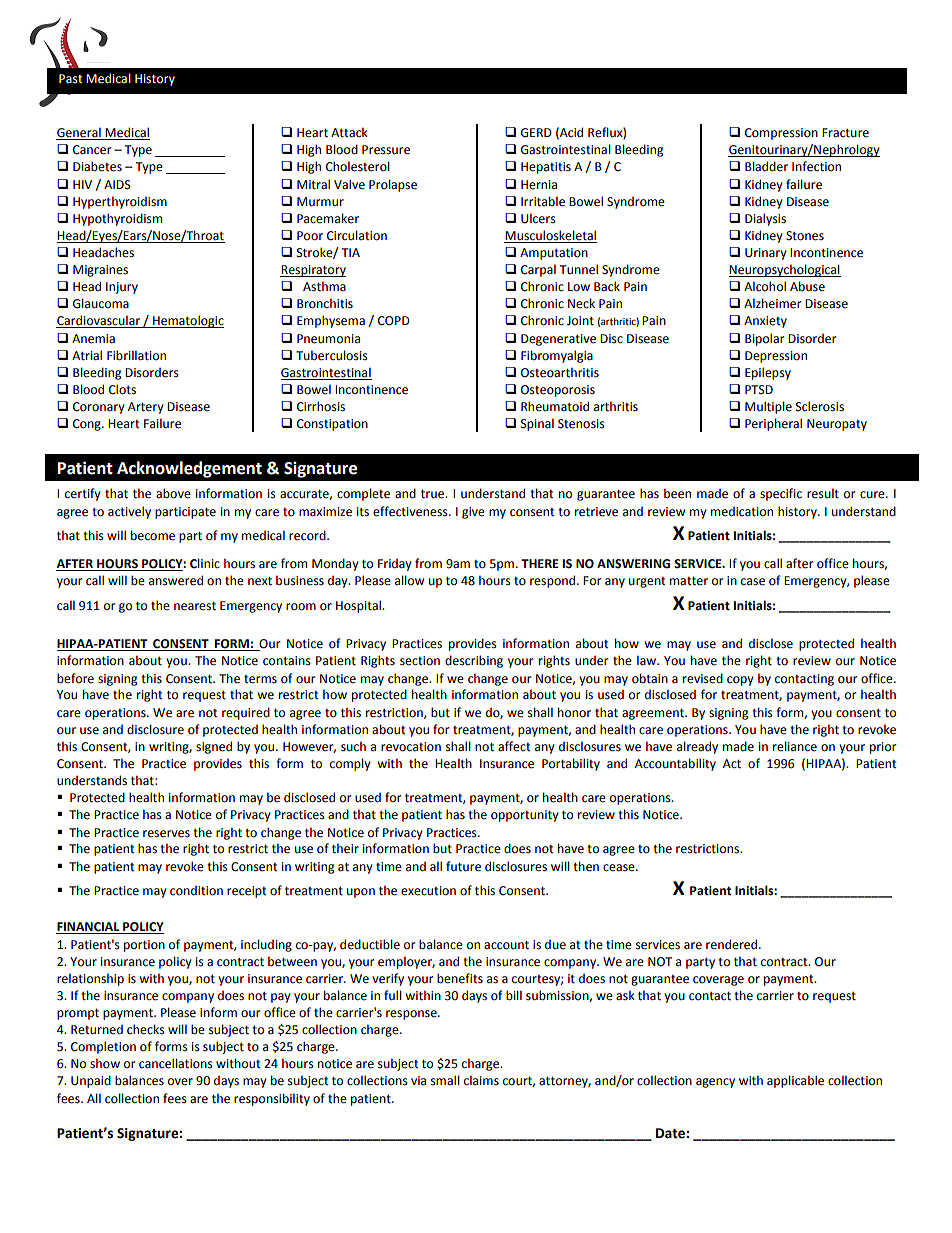 The height and width of the image is (1233, 952). I want to click on Fibrillation, so click(136, 355).
